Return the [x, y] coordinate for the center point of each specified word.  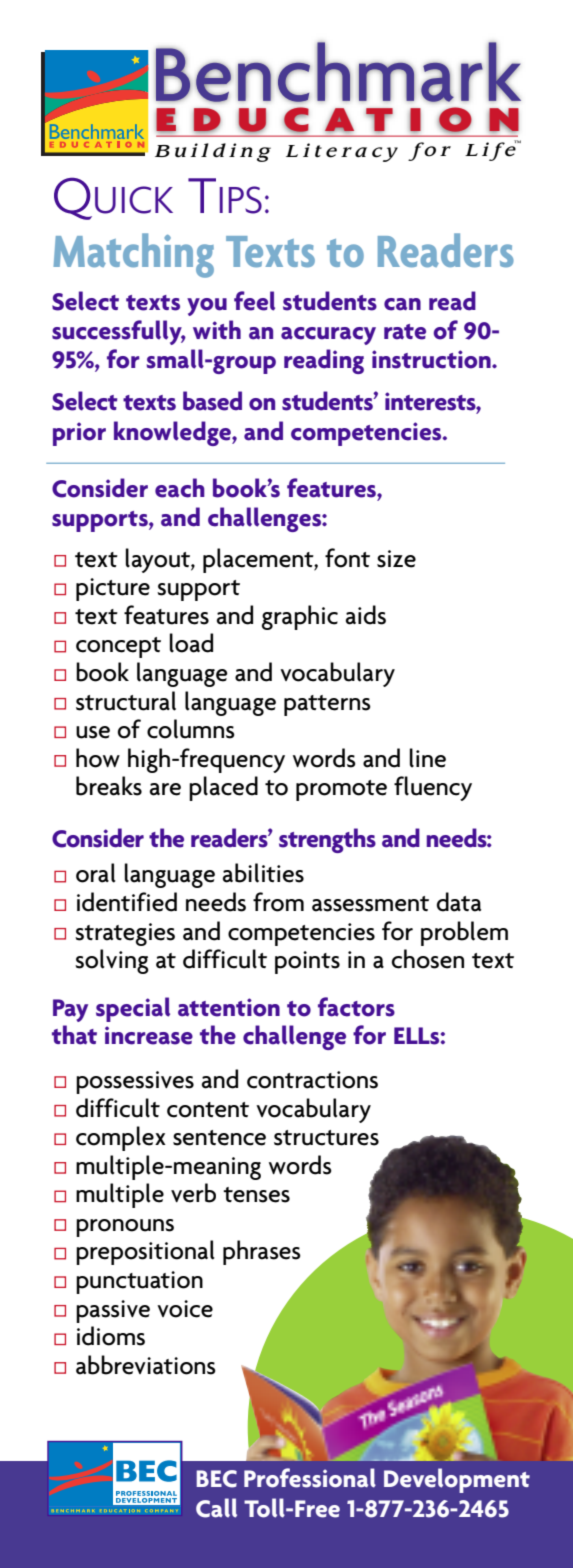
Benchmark [338, 72]
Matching [133, 255]
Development [457, 1480]
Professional [310, 1478]
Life [491, 150]
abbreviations [146, 1365]
